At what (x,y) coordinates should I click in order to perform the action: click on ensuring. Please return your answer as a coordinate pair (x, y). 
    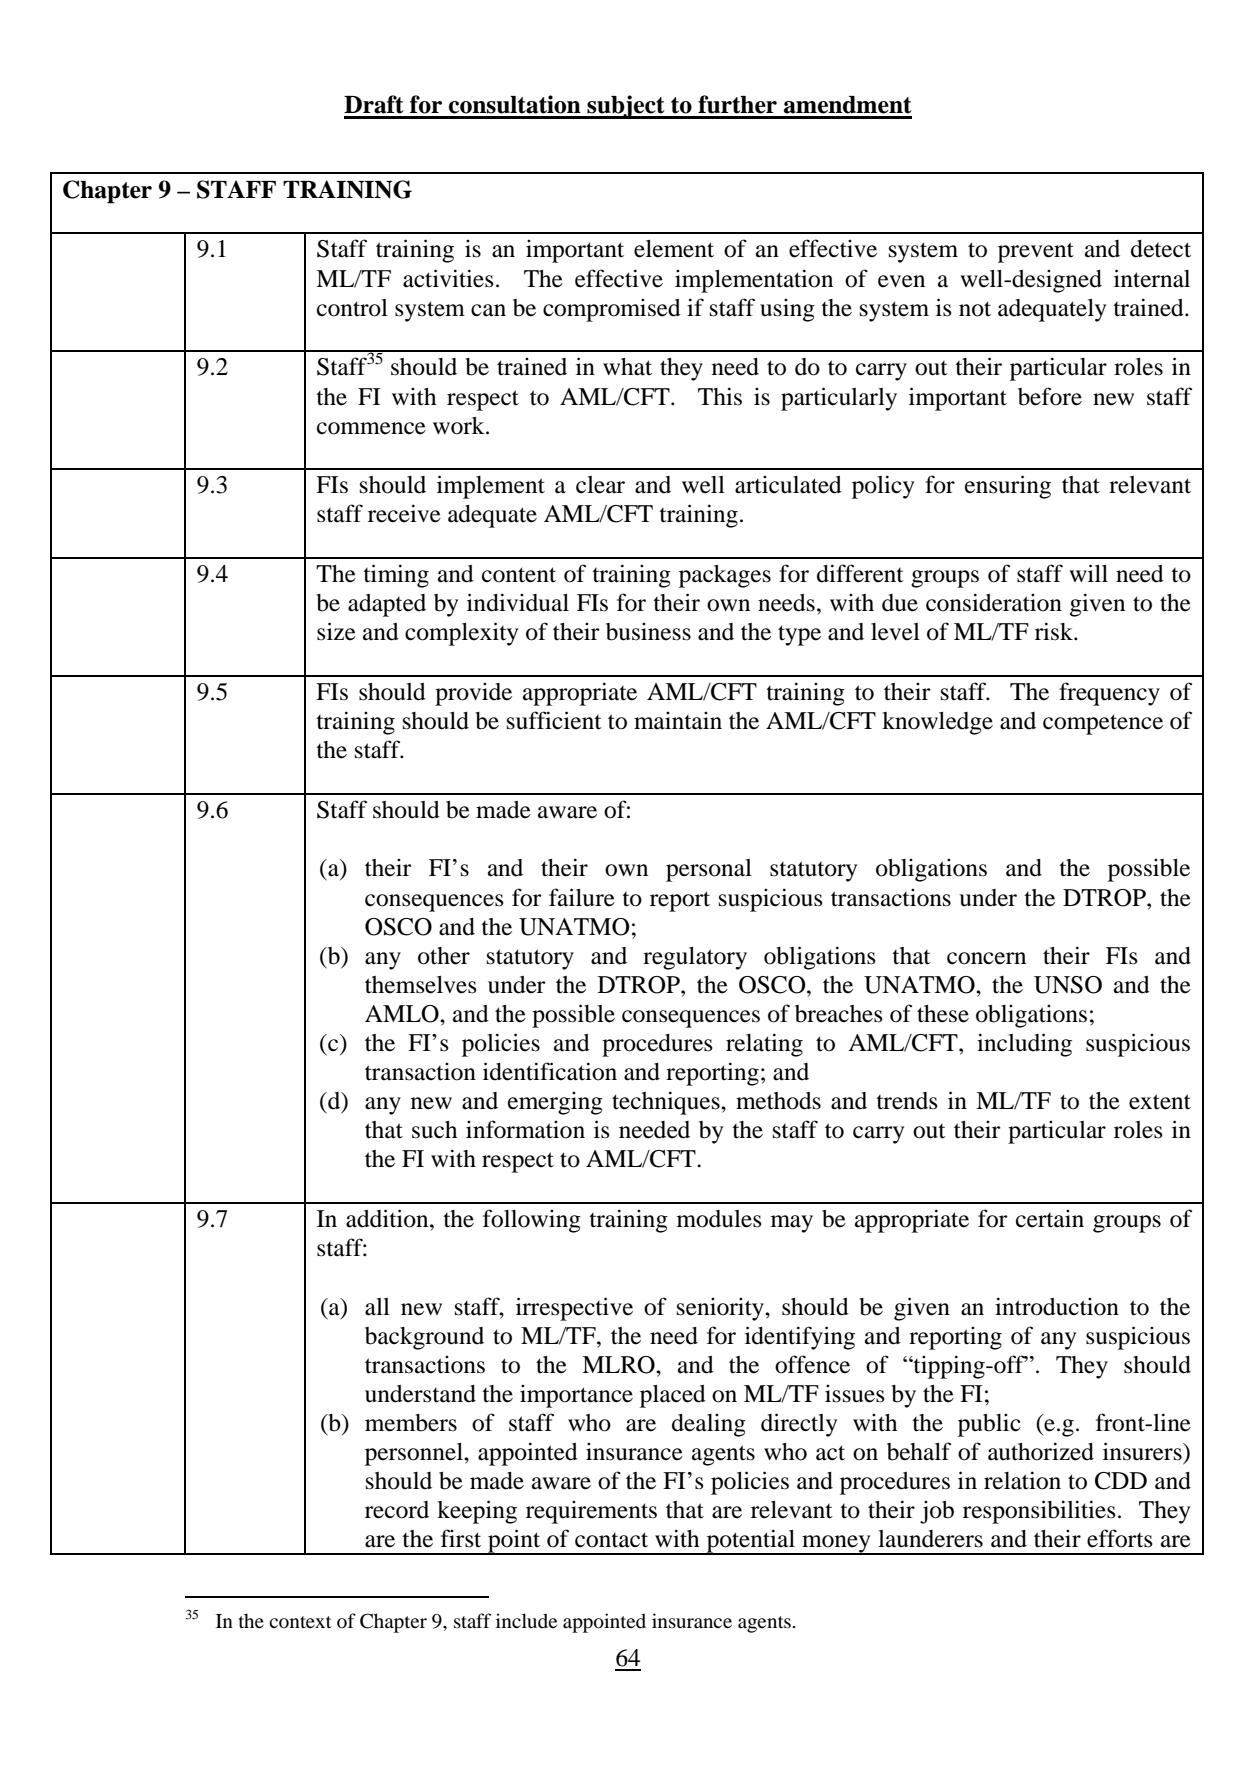
    Looking at the image, I should click on (1008, 487).
